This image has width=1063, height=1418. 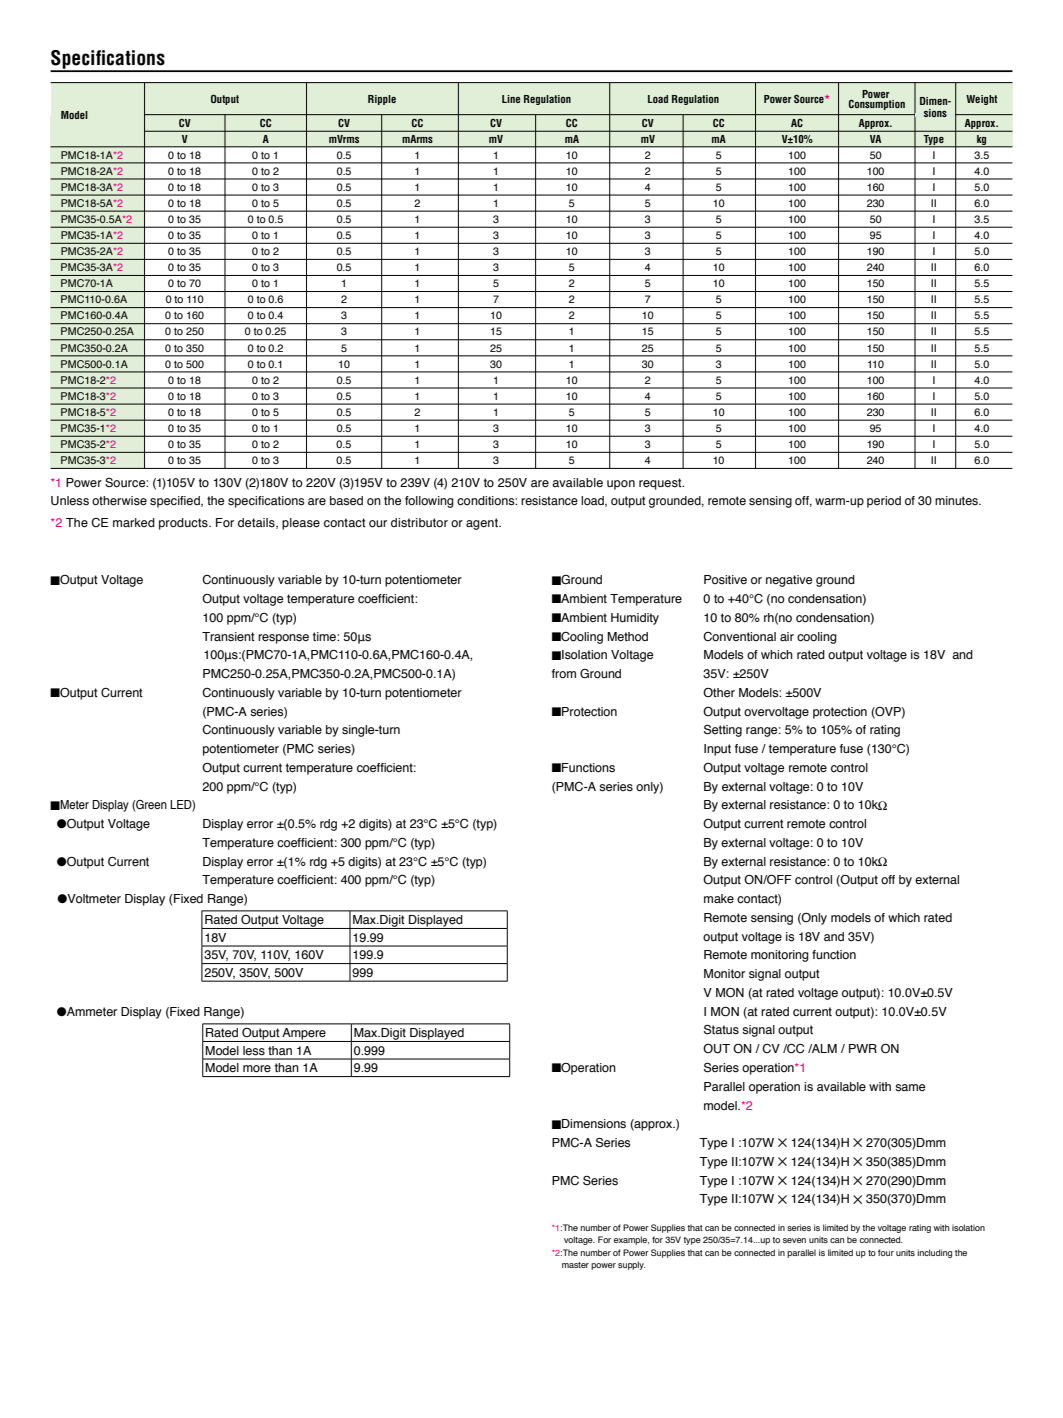 I want to click on four, so click(x=886, y=1252).
